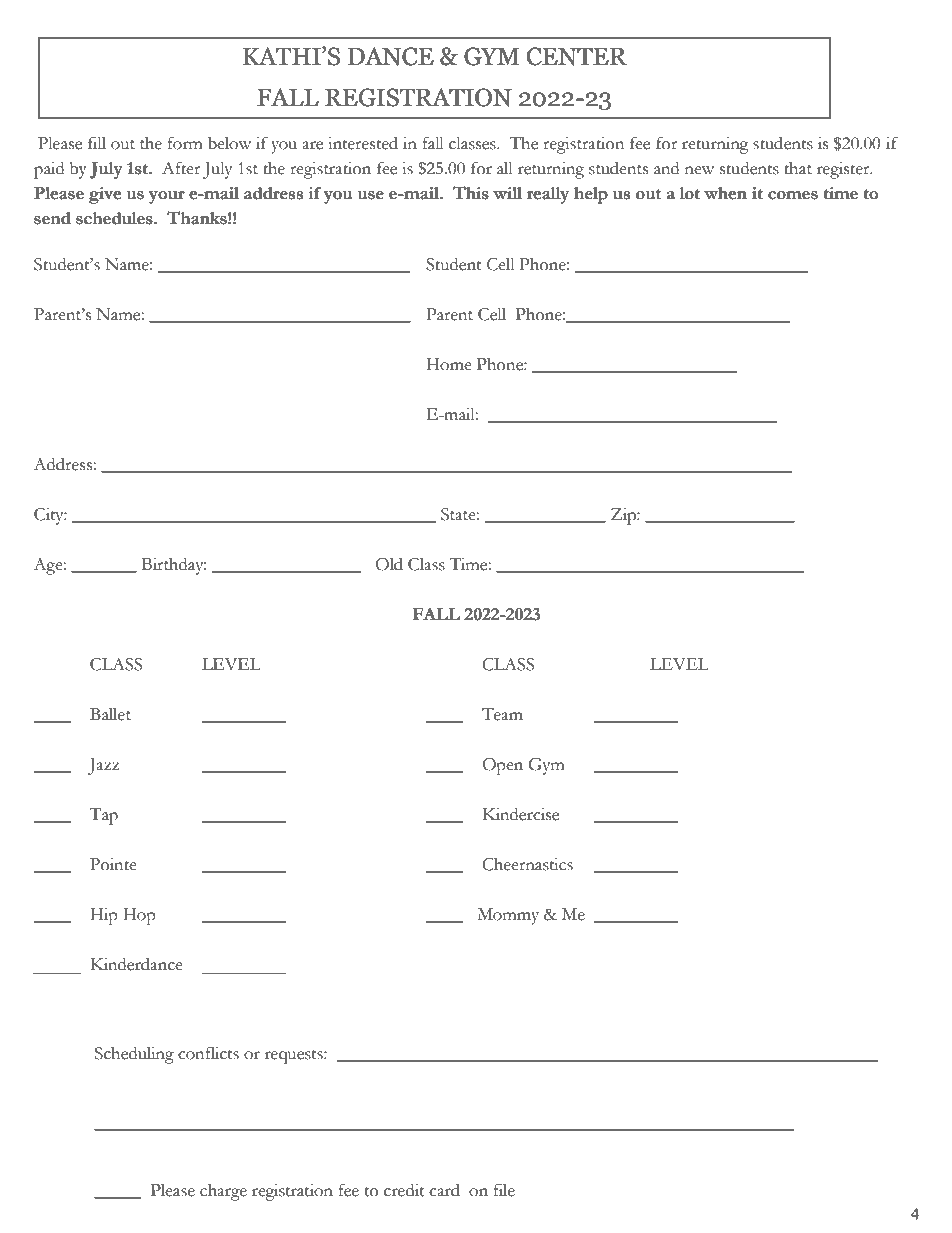  What do you see at coordinates (185, 143) in the screenshot?
I see `form` at bounding box center [185, 143].
